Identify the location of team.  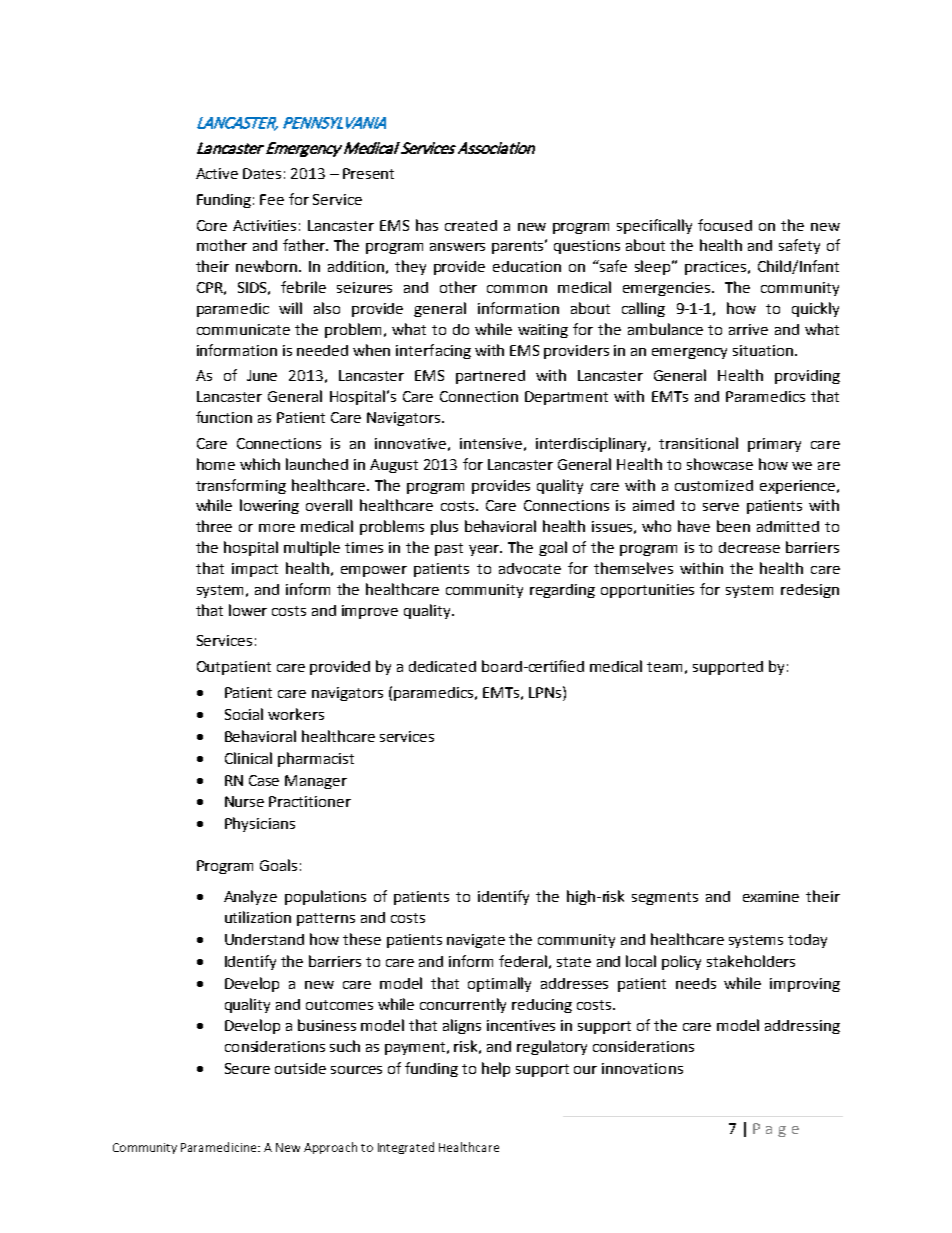
(664, 667).
